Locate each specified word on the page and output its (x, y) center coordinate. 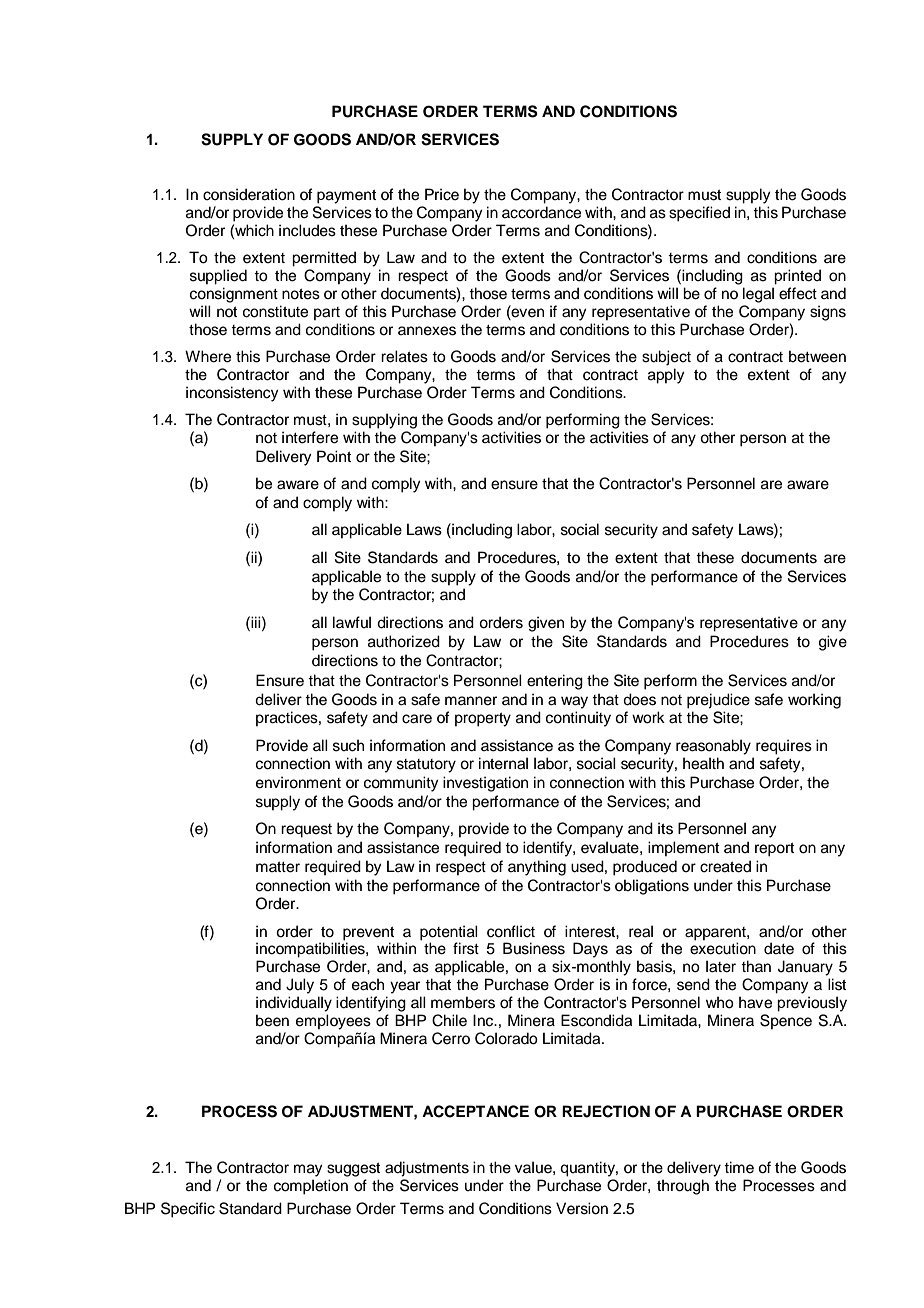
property (483, 720)
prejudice (718, 701)
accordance (541, 212)
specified (699, 214)
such (348, 745)
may (308, 1170)
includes (307, 230)
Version (582, 1208)
